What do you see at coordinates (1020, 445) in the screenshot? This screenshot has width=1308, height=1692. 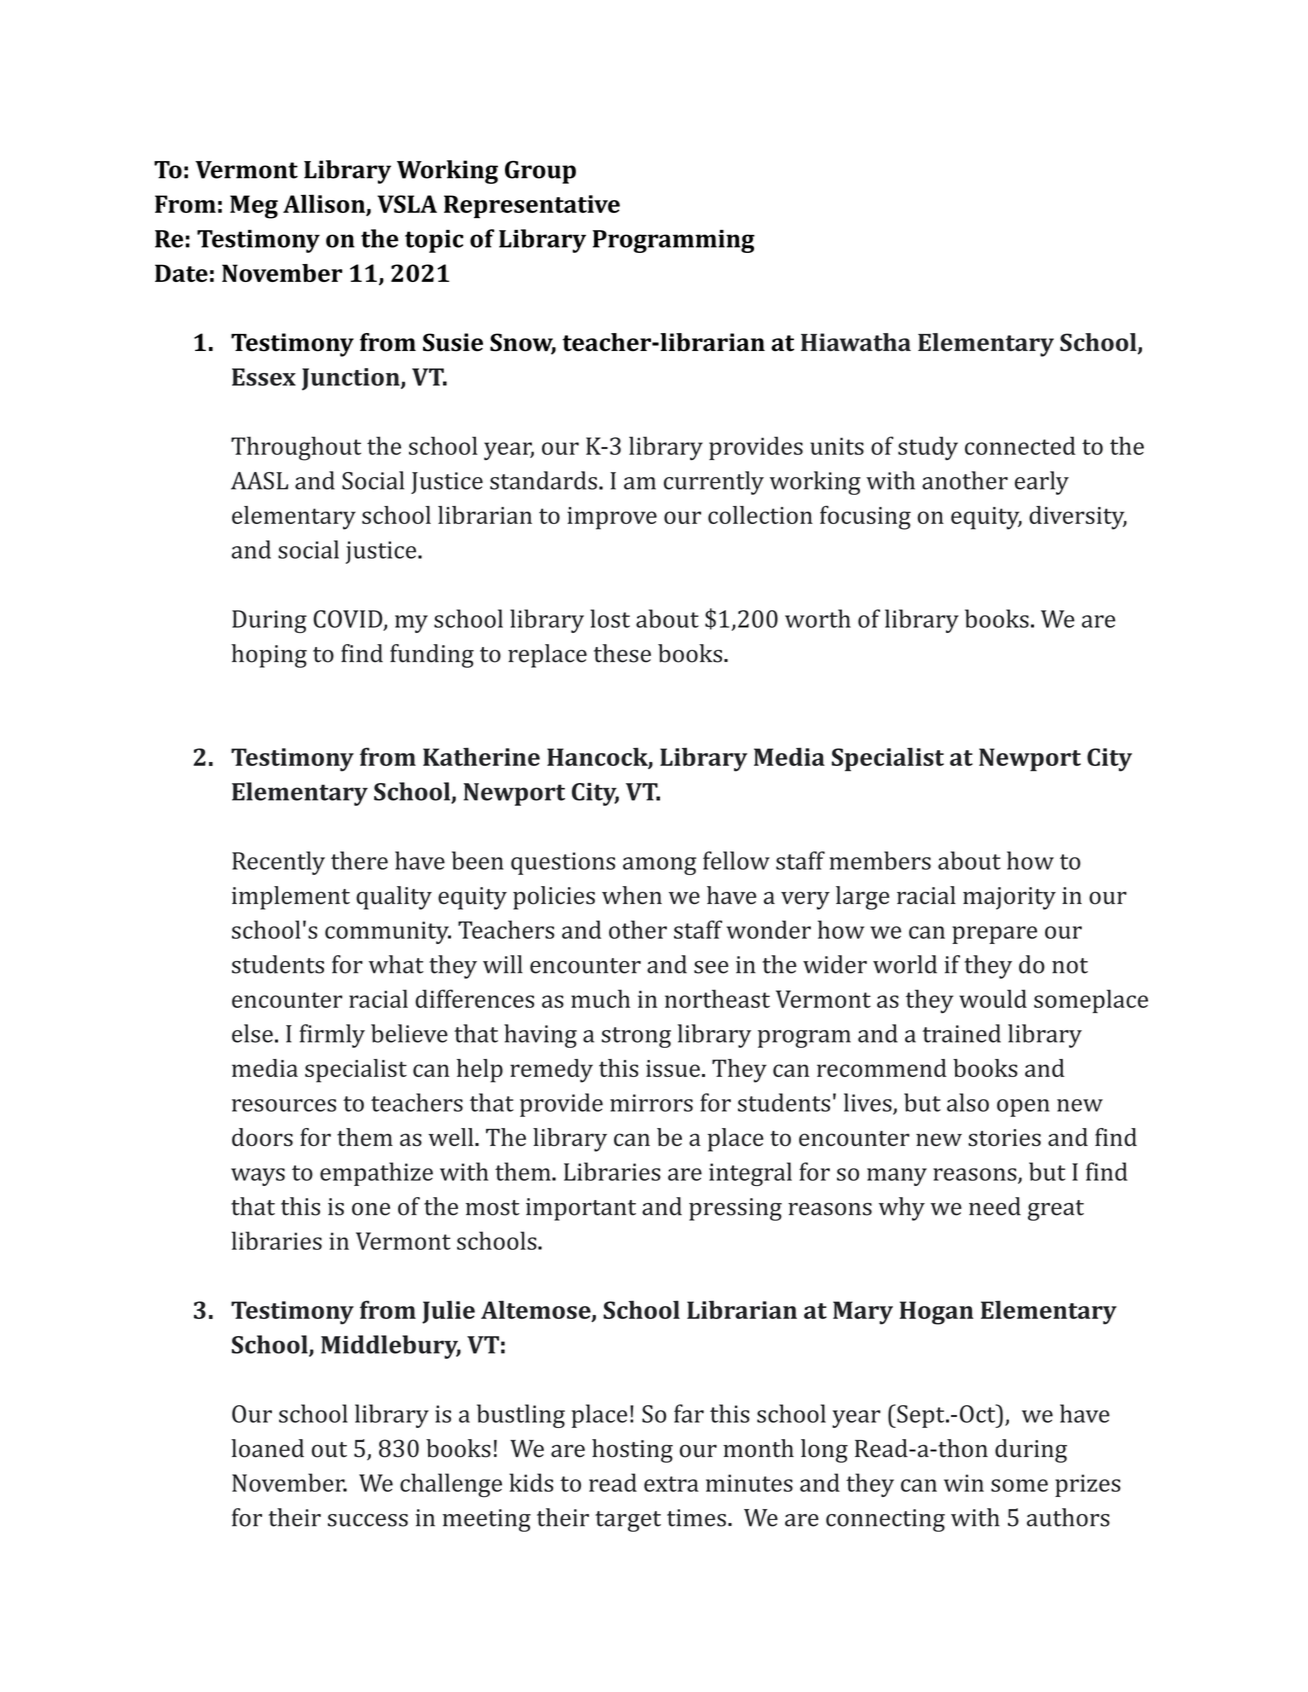 I see `connected` at bounding box center [1020, 445].
